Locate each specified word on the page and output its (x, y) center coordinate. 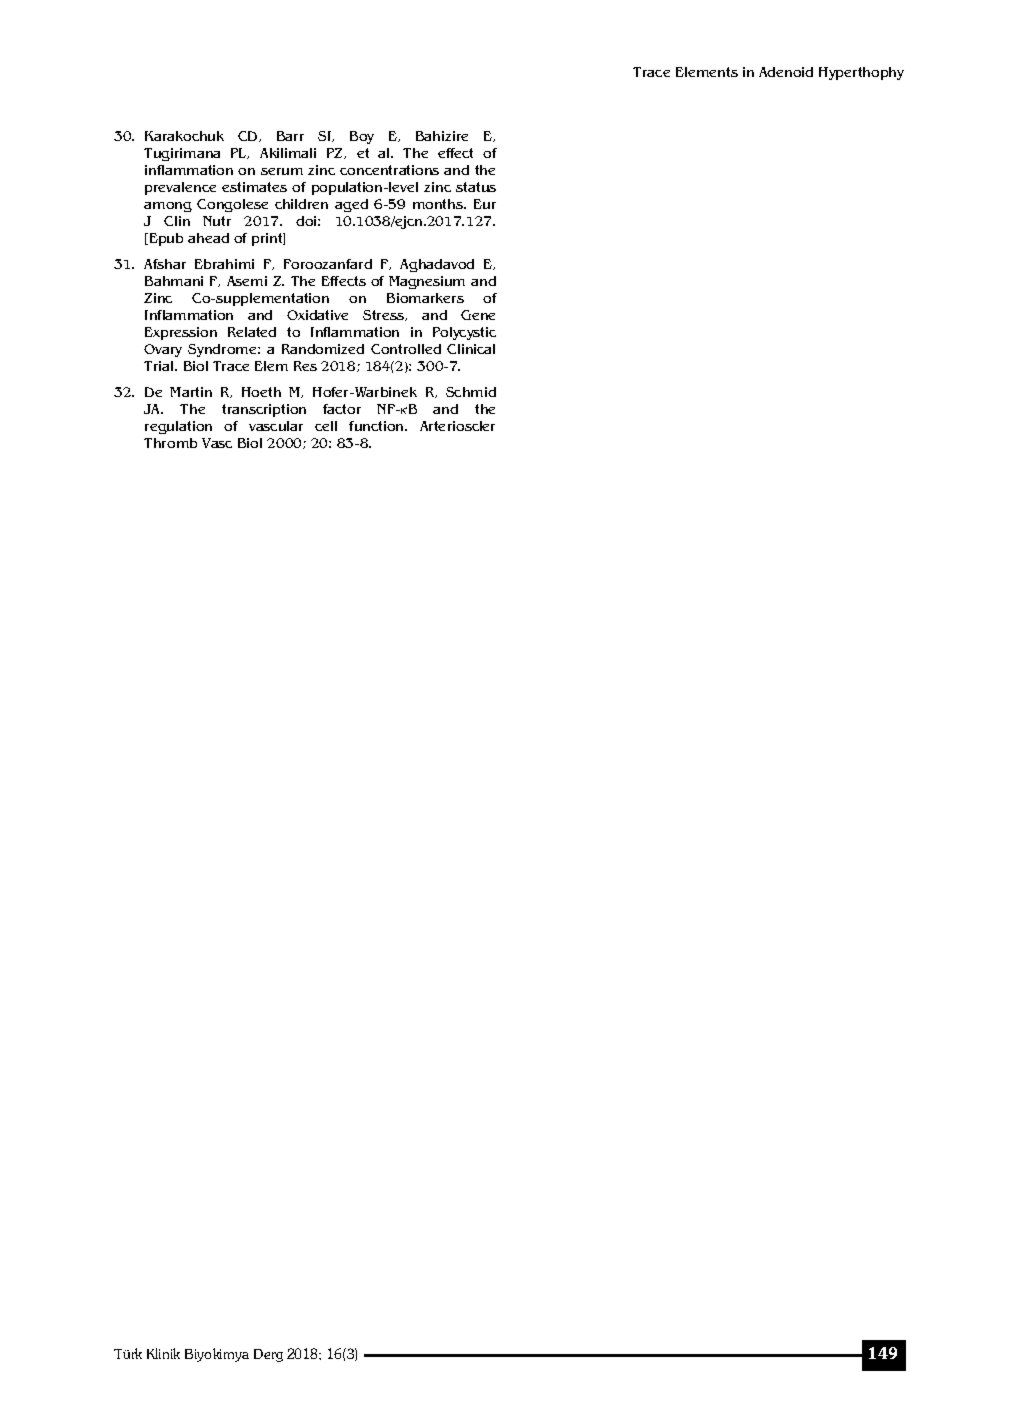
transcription (264, 410)
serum (282, 171)
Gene (478, 315)
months (439, 204)
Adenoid (786, 72)
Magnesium (427, 282)
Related (252, 332)
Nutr (217, 221)
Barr (290, 136)
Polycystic (464, 333)
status (476, 187)
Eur (485, 204)
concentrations (389, 170)
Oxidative (317, 315)
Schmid (471, 392)
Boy (362, 137)
